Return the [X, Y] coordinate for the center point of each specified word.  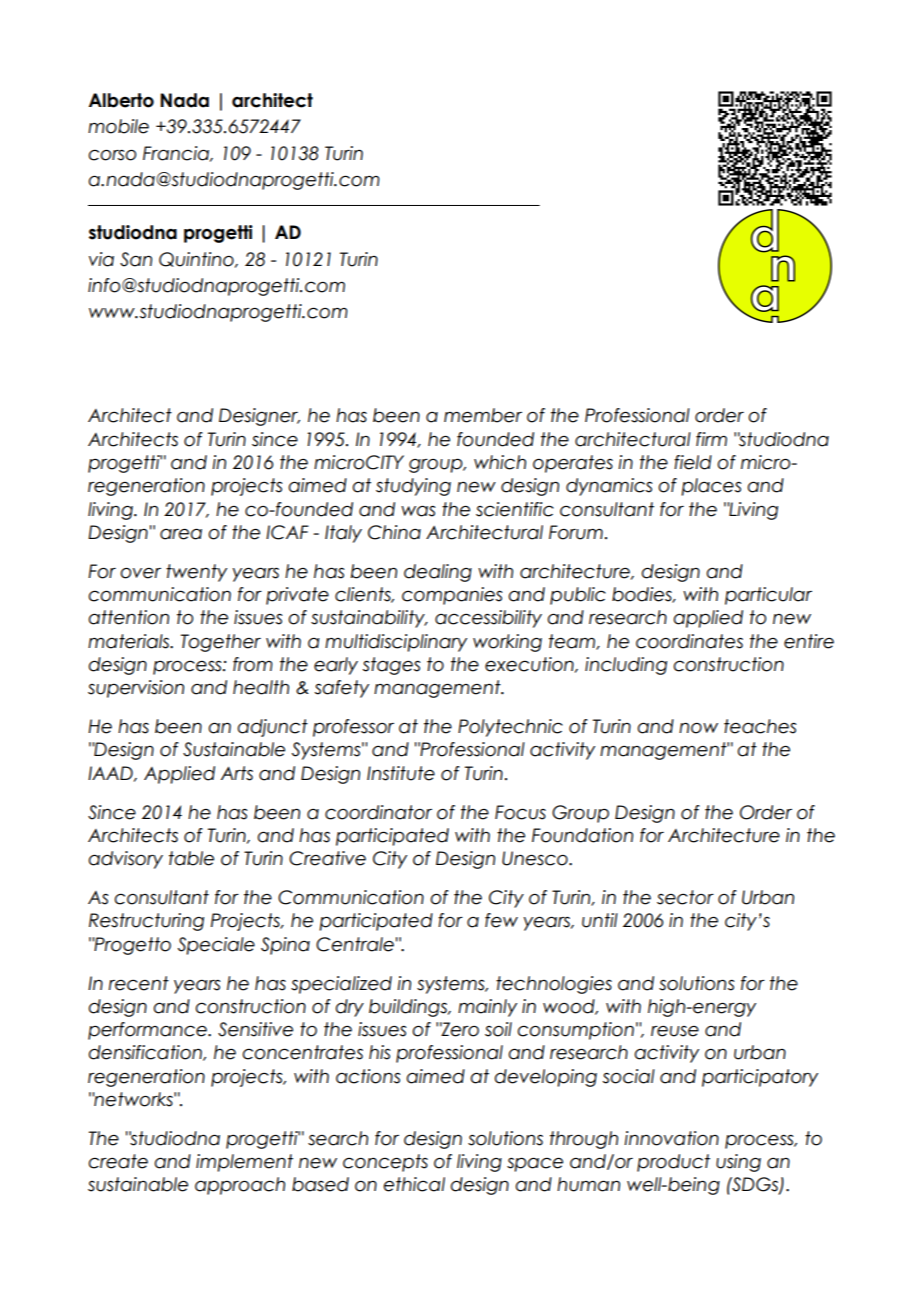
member [483, 415]
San [136, 259]
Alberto [121, 100]
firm [711, 439]
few [501, 920]
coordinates [689, 641]
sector [685, 897]
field [693, 462]
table [191, 858]
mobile [118, 126]
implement [244, 1163]
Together [221, 643]
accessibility [488, 619]
